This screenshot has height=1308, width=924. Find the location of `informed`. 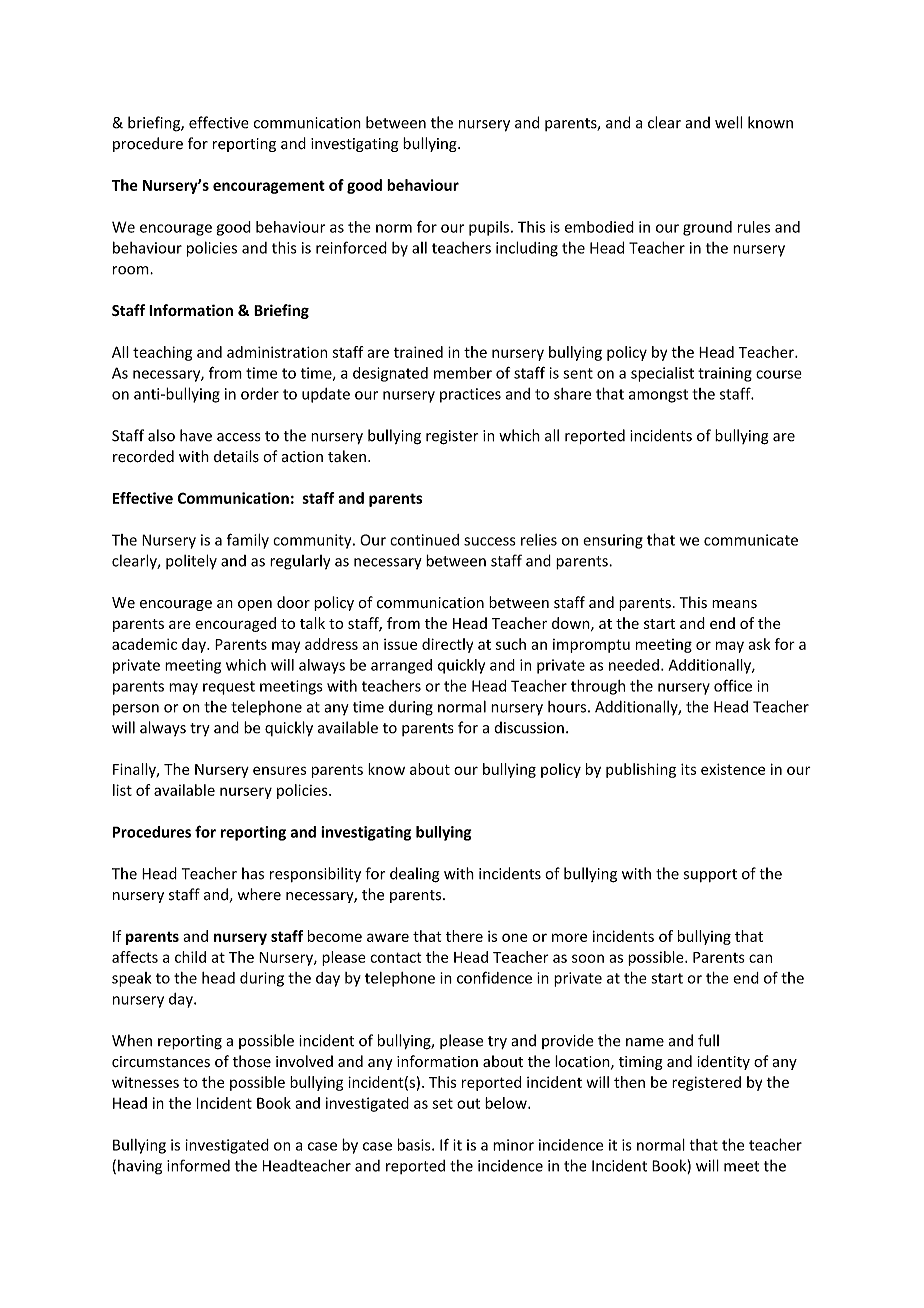

informed is located at coordinates (198, 1165).
